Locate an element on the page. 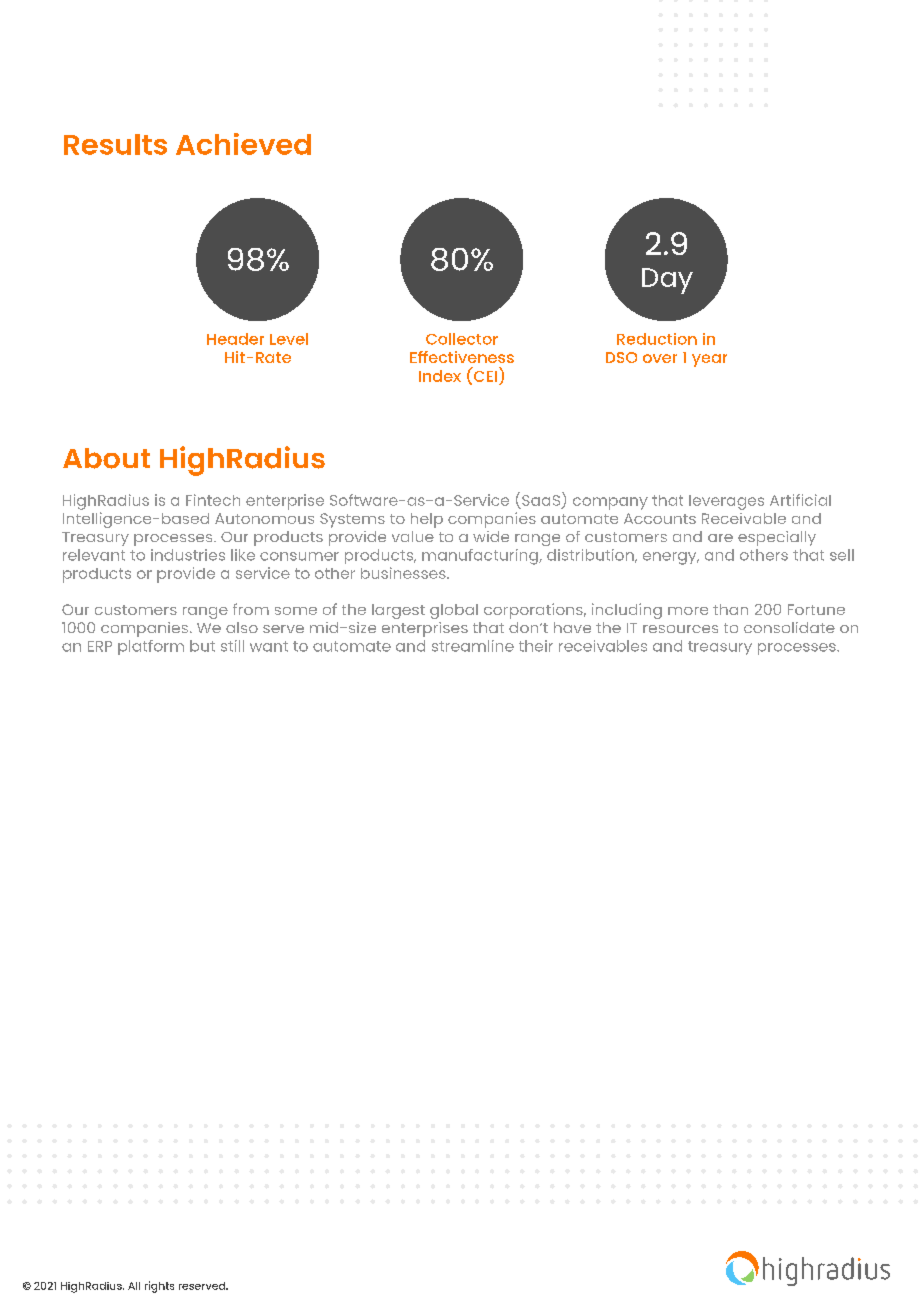  industries is located at coordinates (188, 555).
